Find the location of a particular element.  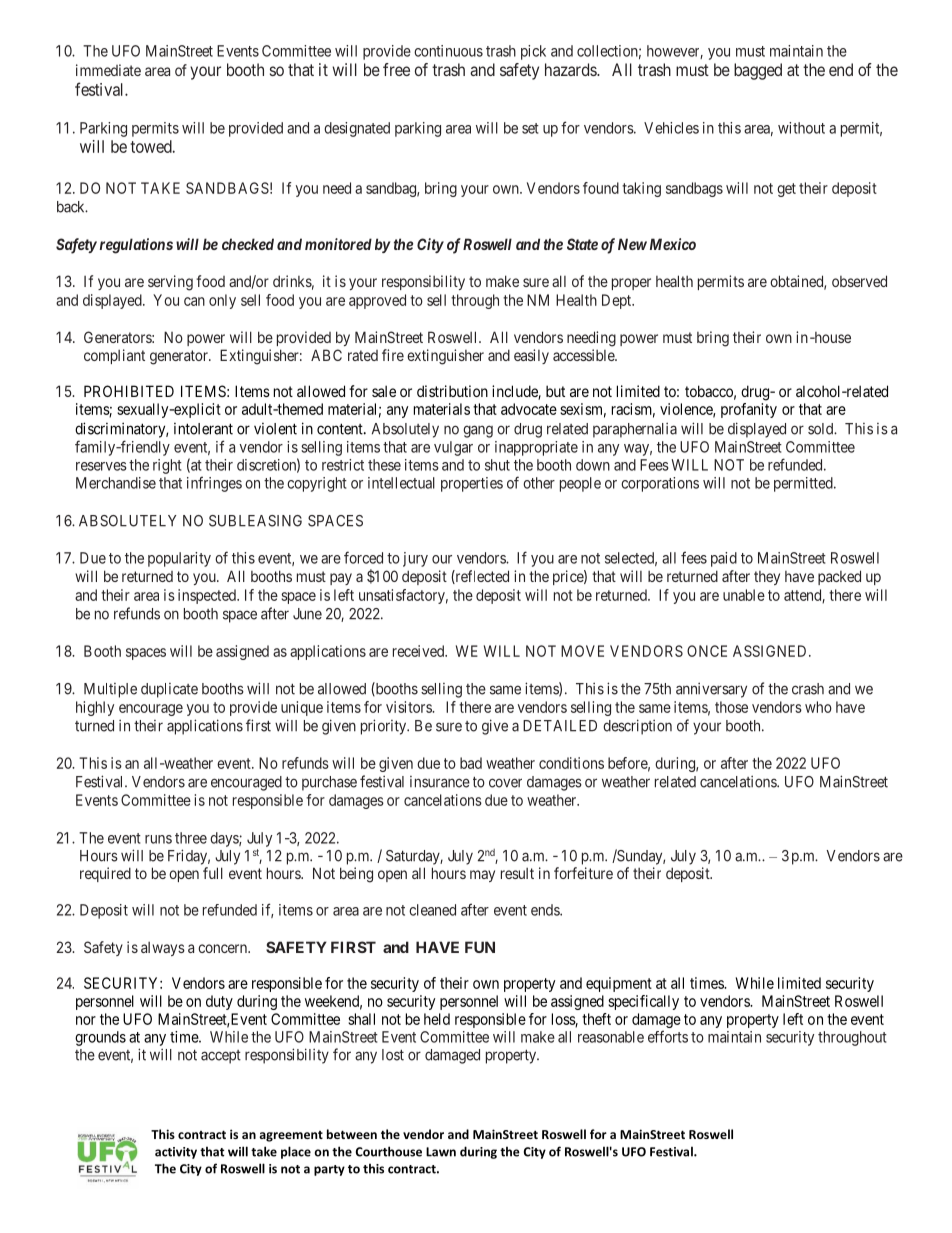

profanity is located at coordinates (749, 410).
